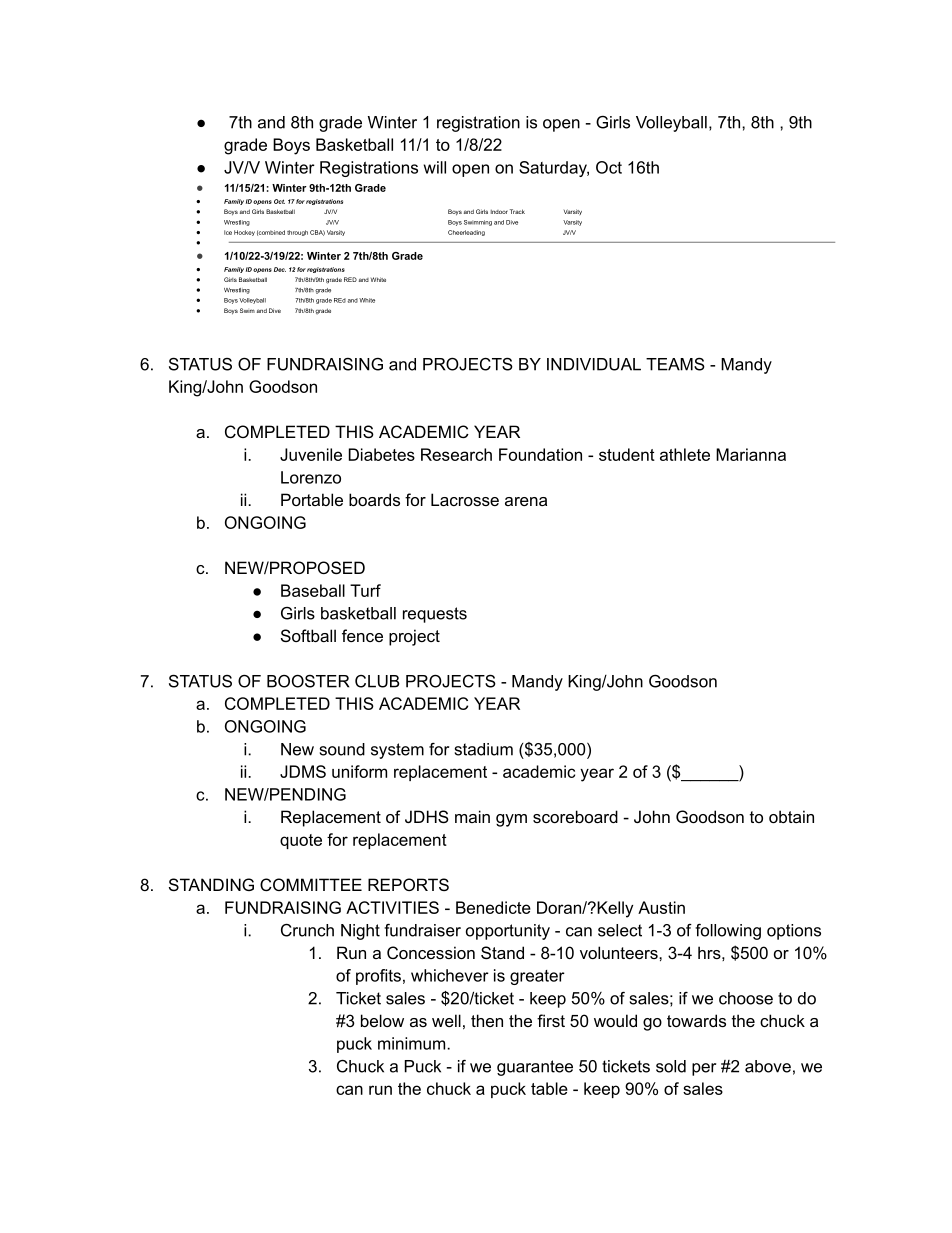 The width and height of the image is (952, 1233). What do you see at coordinates (517, 211) in the image?
I see `Track` at bounding box center [517, 211].
